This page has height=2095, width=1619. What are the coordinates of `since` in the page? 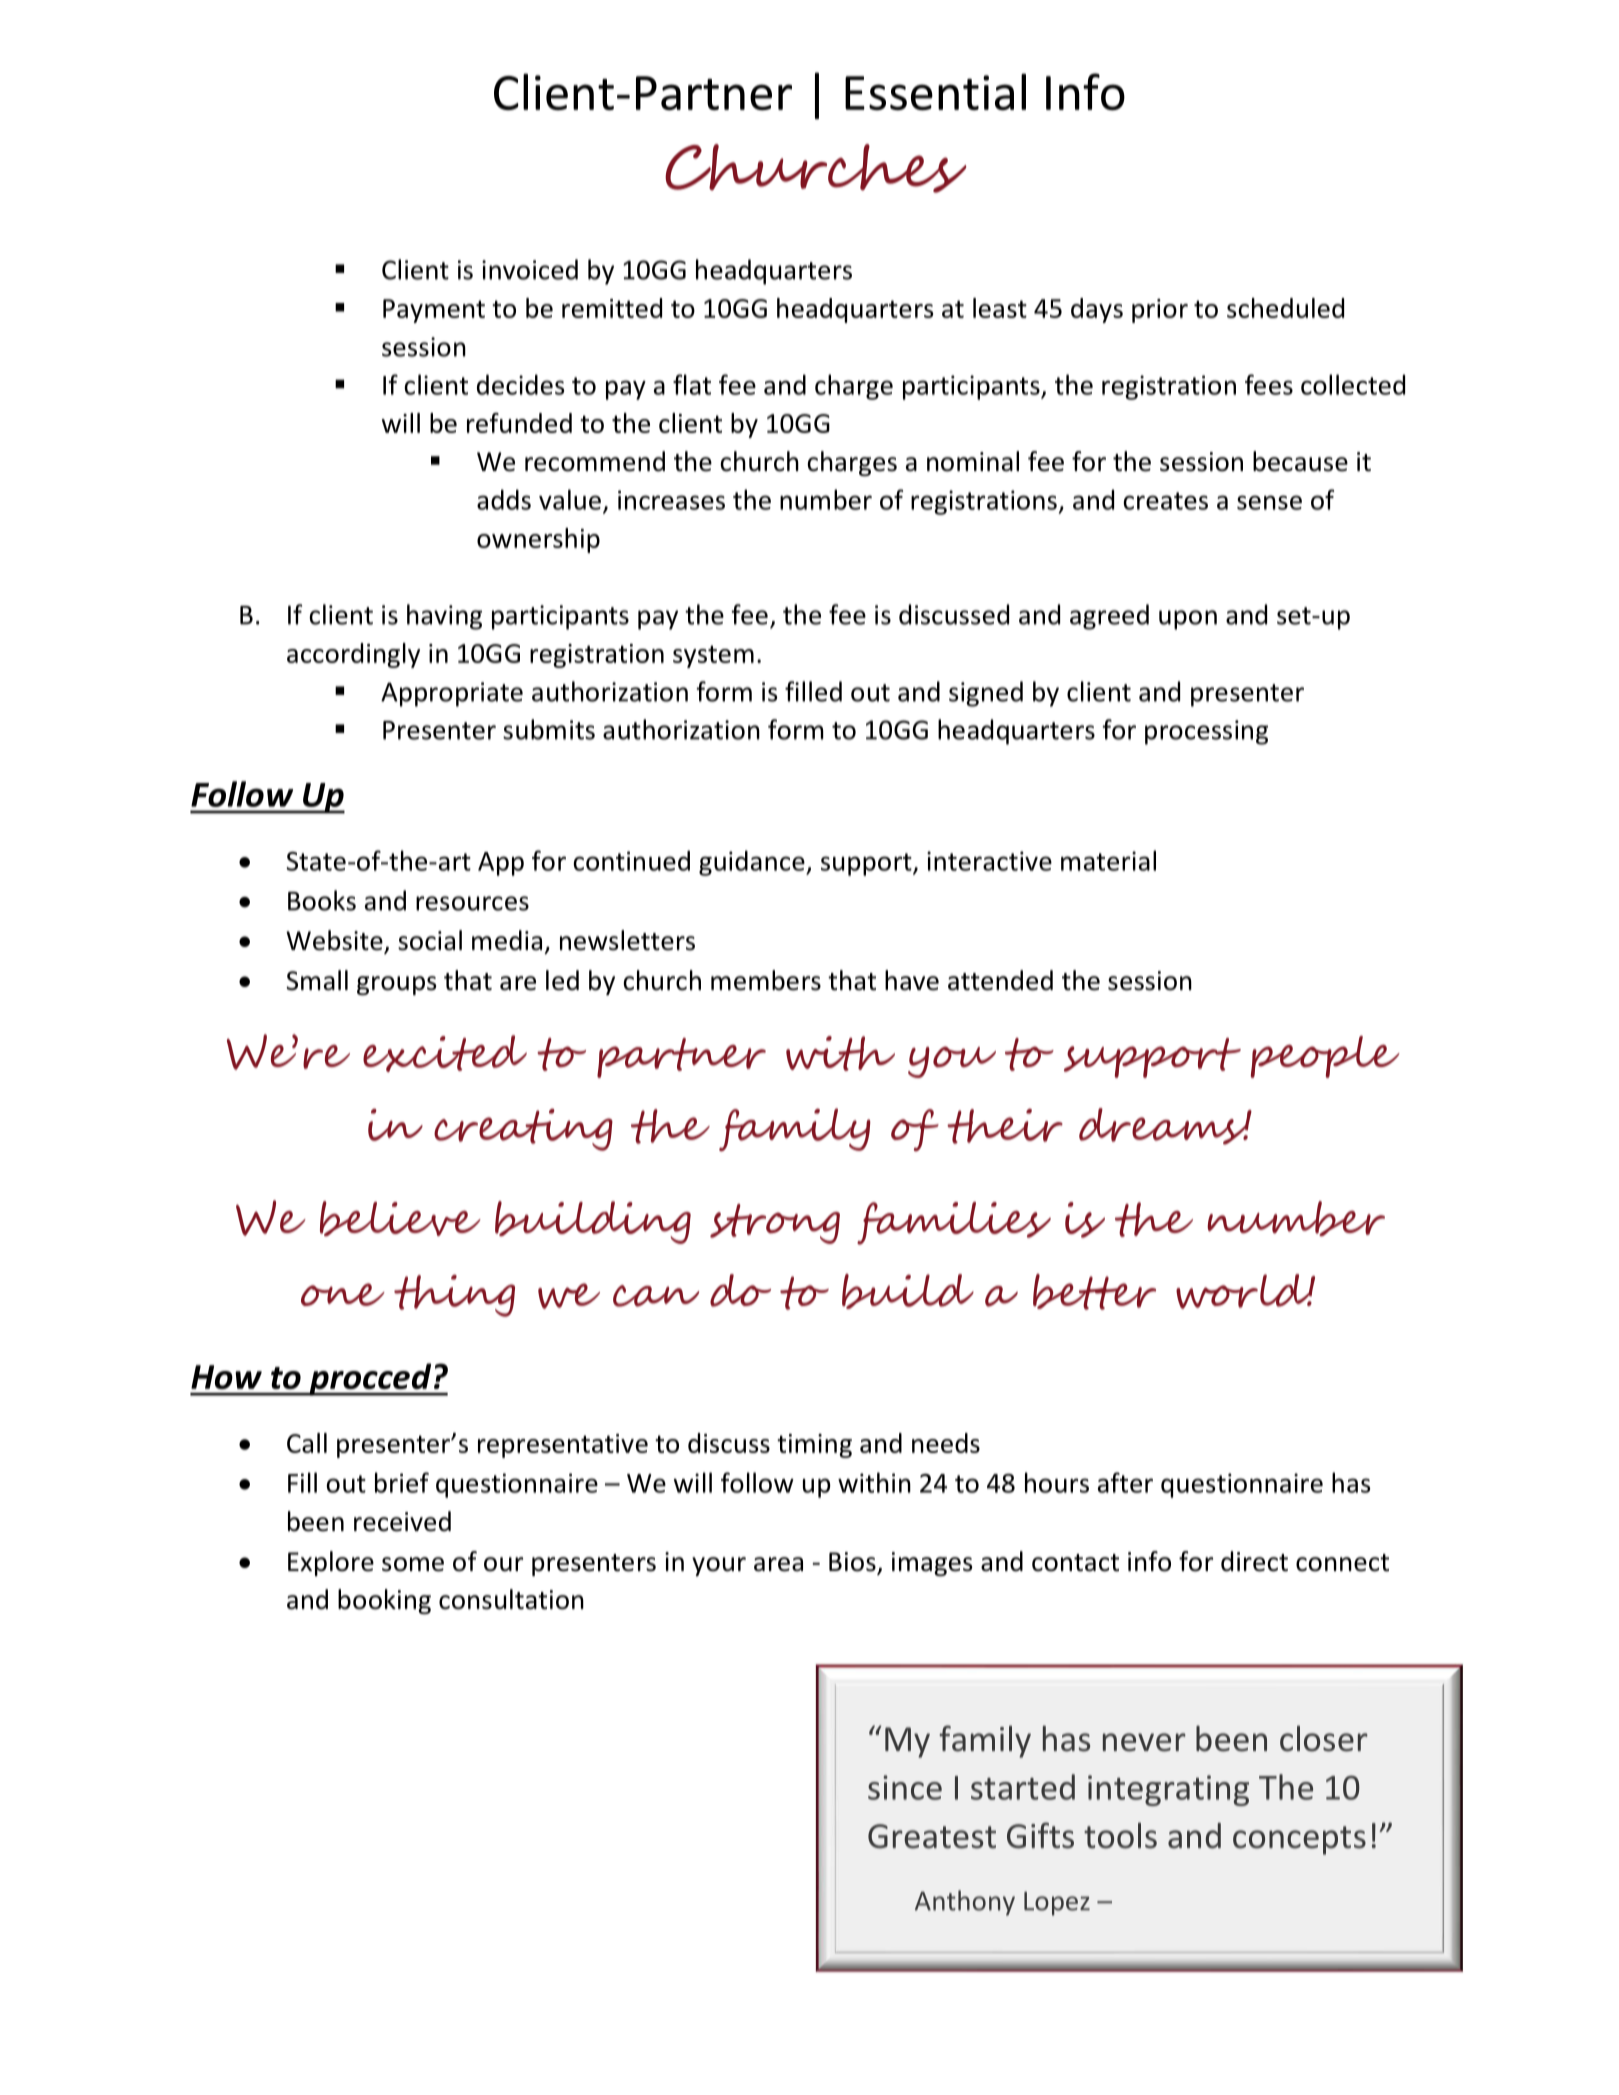 It's located at (905, 1787).
